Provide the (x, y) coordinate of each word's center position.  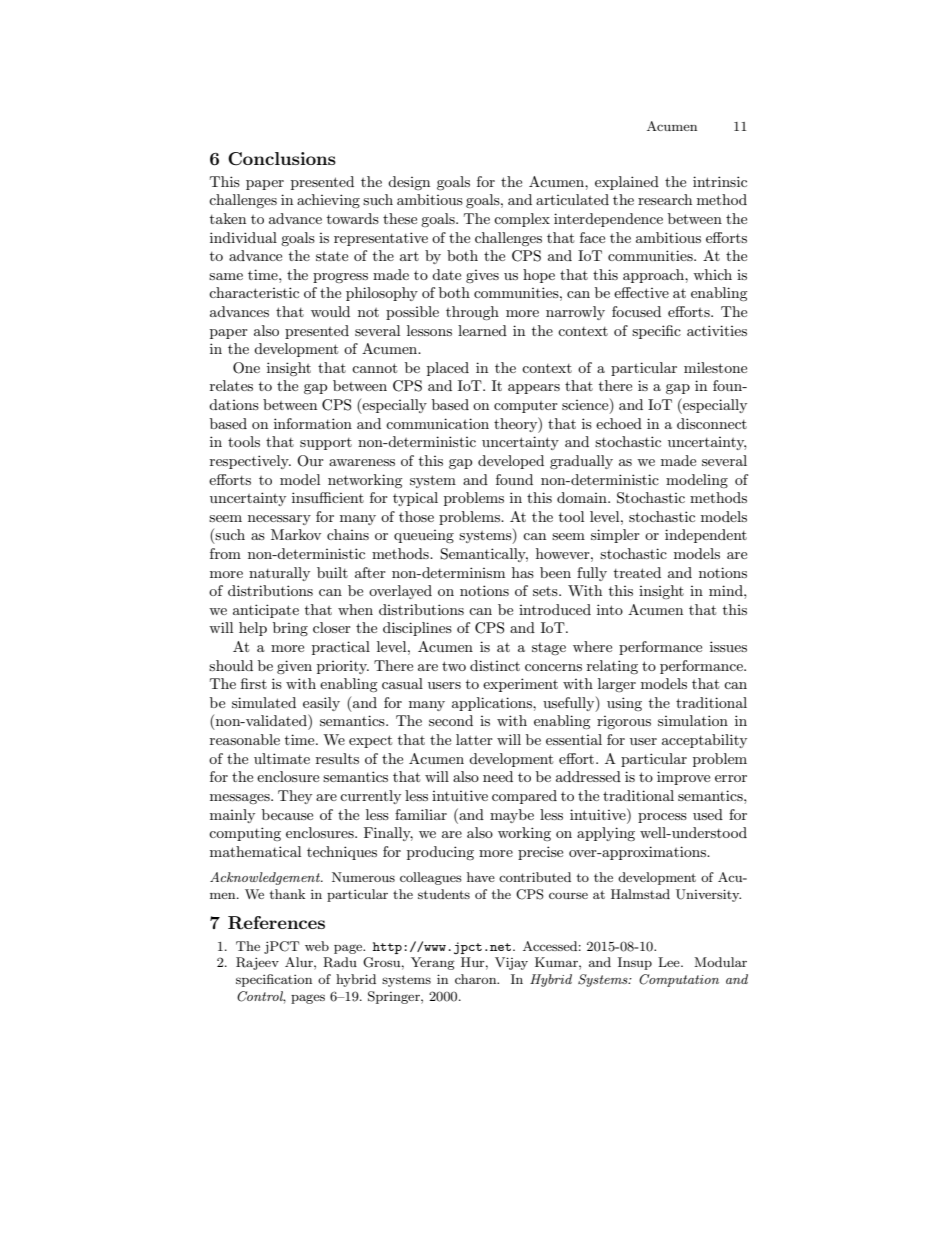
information (313, 423)
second (451, 720)
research (665, 199)
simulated (264, 702)
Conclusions (282, 159)
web (317, 946)
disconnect (712, 423)
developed (511, 462)
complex (522, 220)
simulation (693, 720)
